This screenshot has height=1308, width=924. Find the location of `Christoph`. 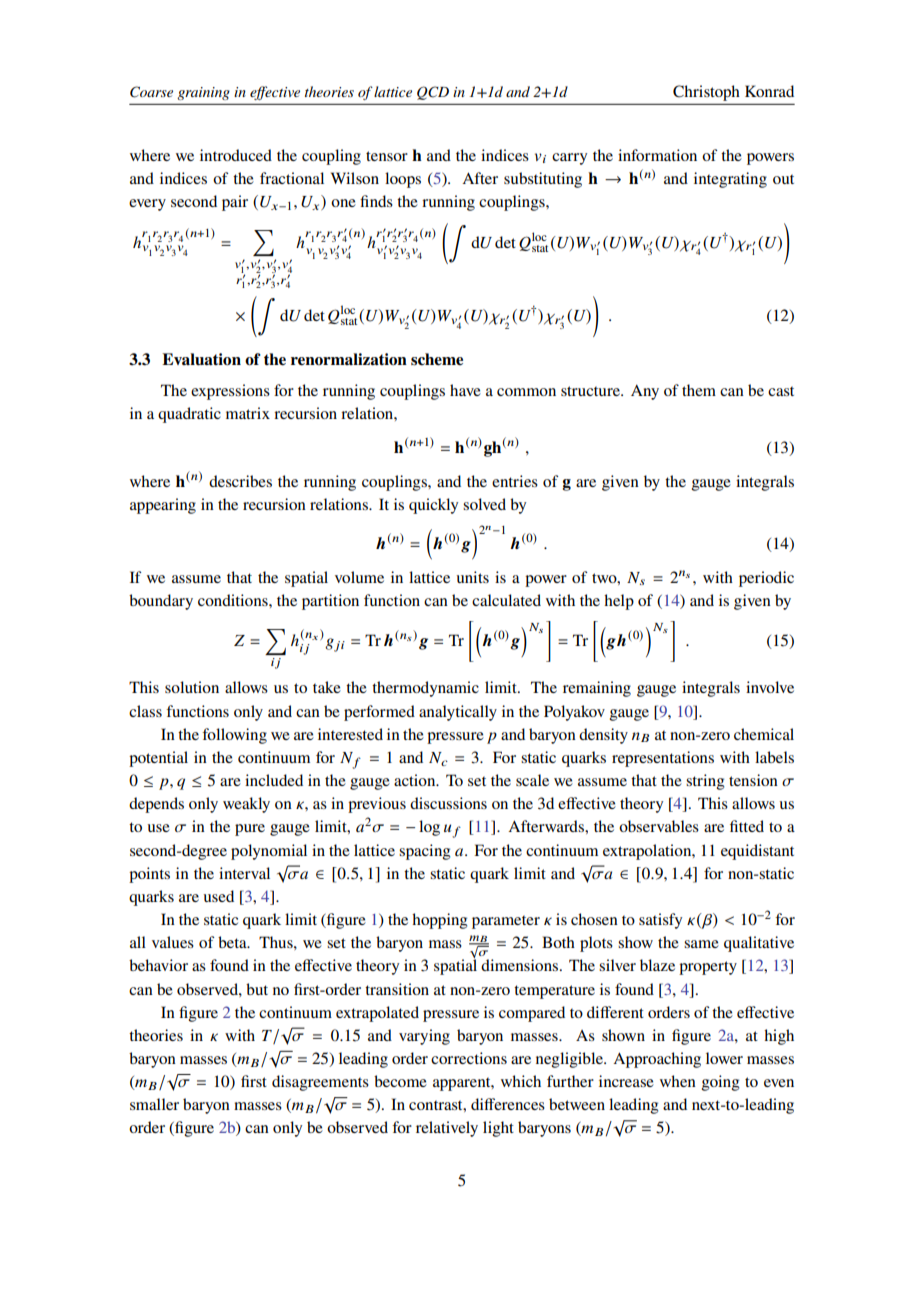

Christoph is located at coordinates (706, 93).
